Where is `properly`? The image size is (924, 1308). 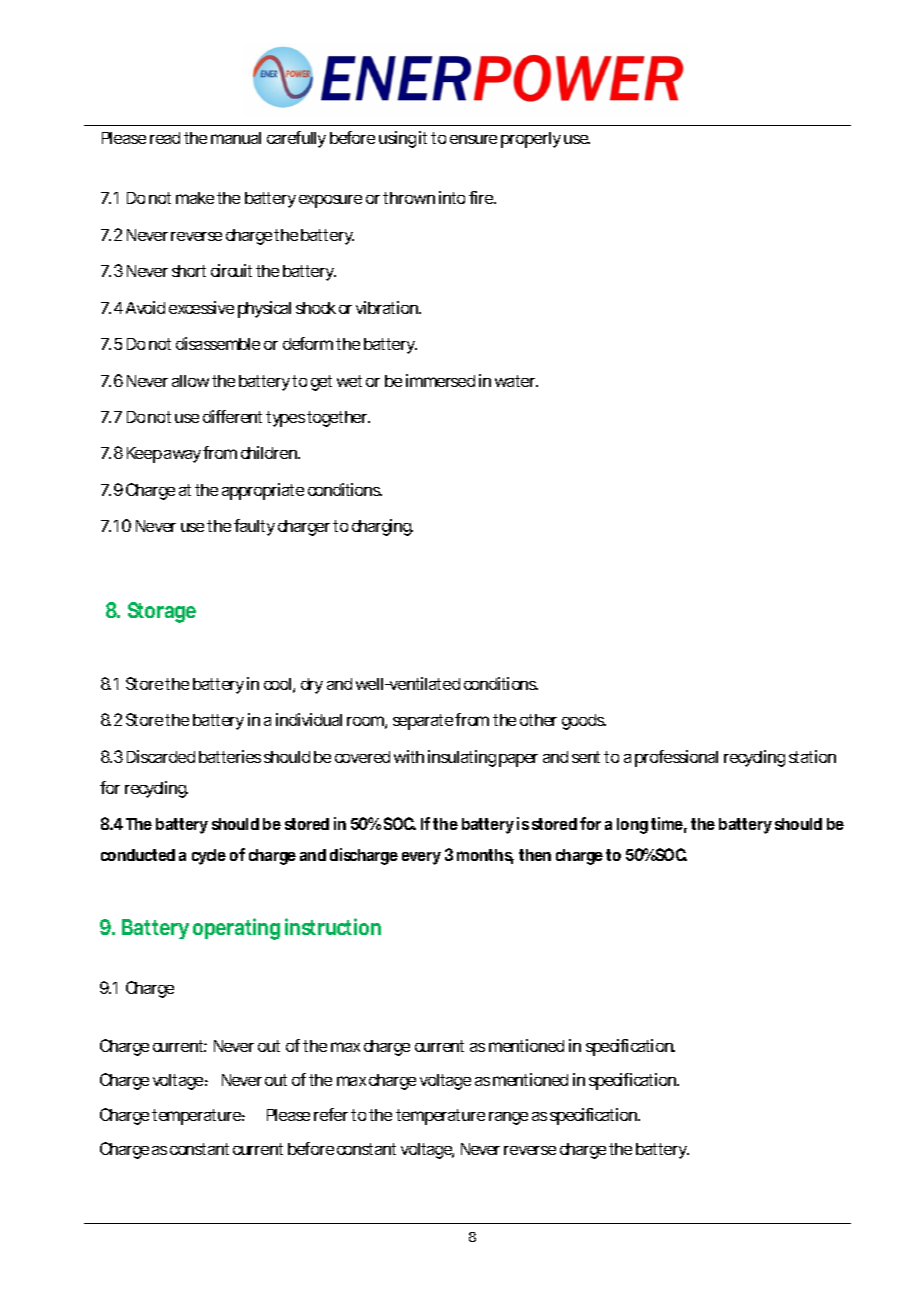
properly is located at coordinates (531, 140).
